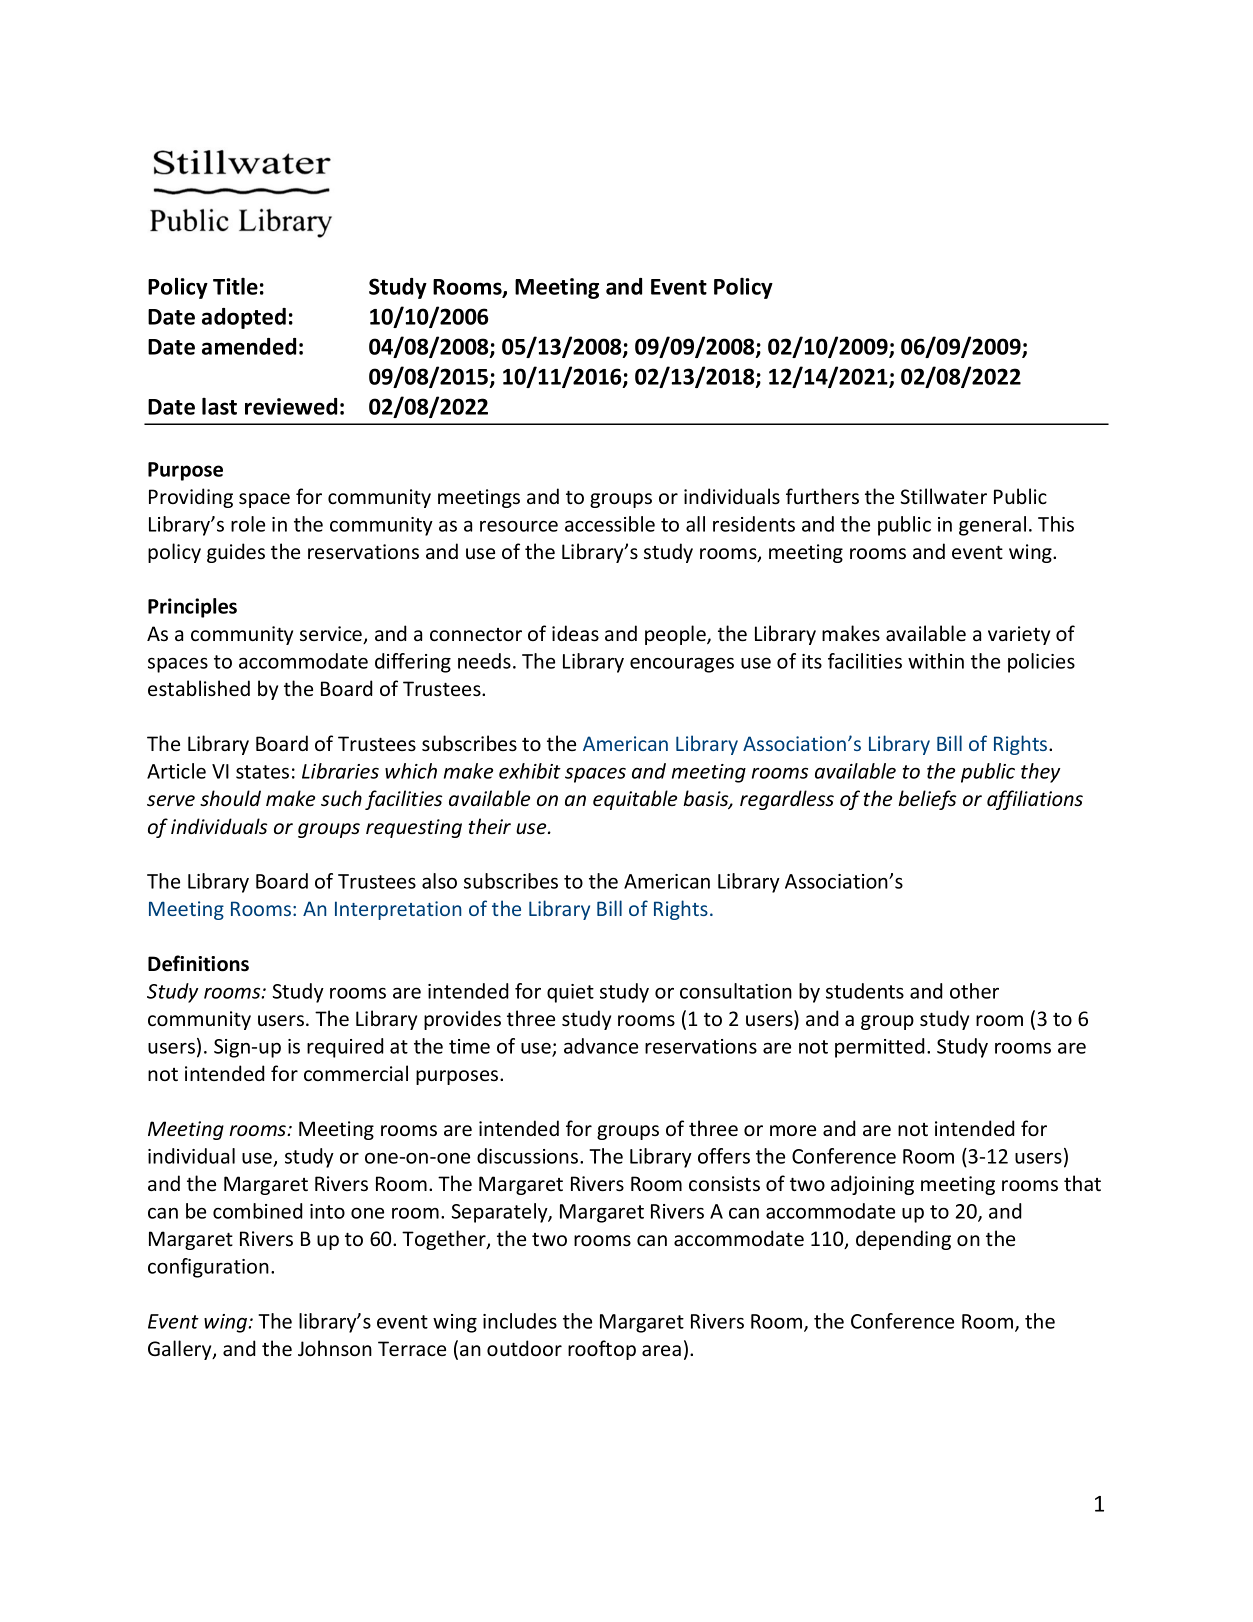 The image size is (1253, 1622). I want to click on Stillwater, so click(944, 496).
